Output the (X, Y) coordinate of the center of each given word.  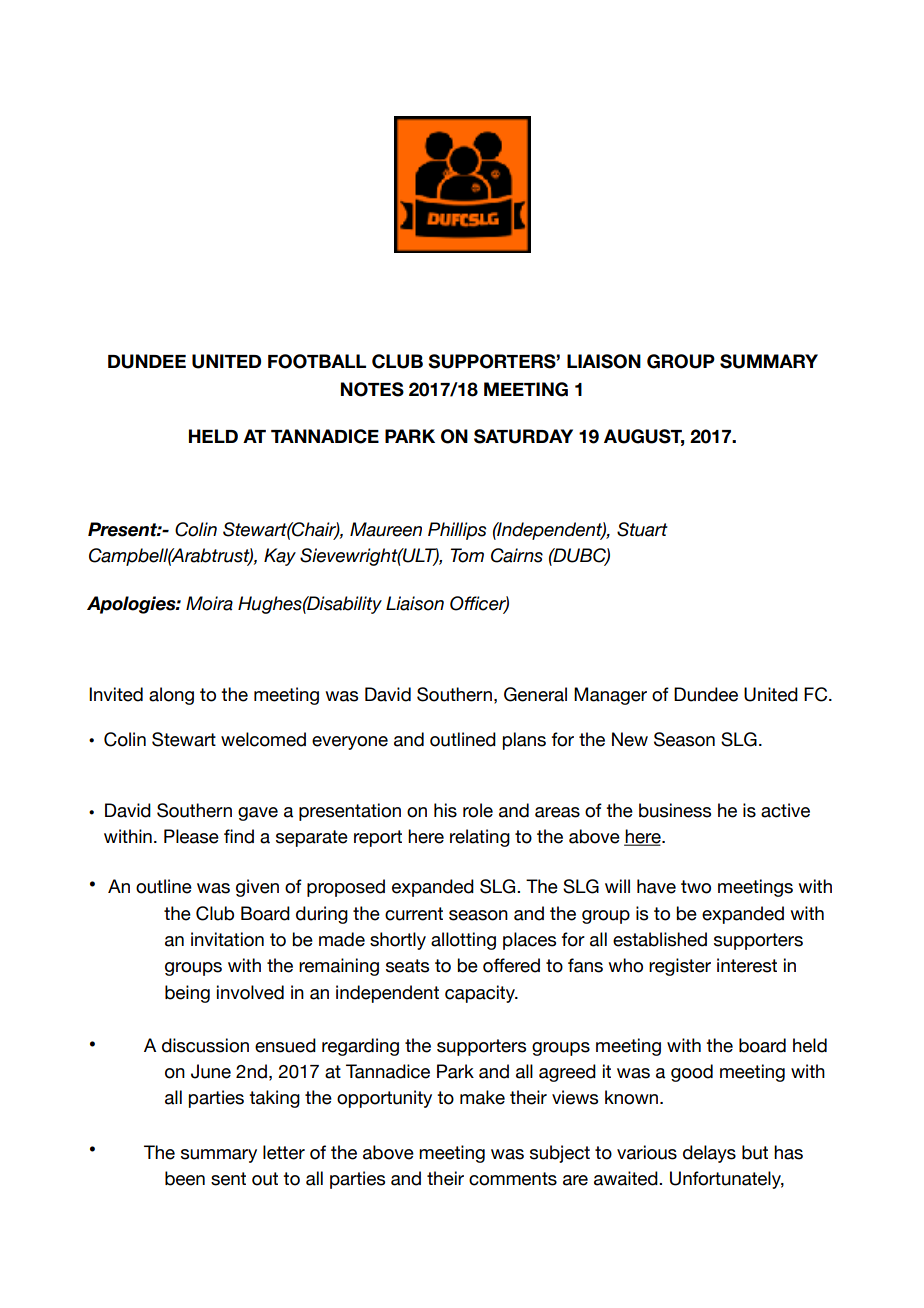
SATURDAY (523, 436)
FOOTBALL (317, 361)
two (696, 887)
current (414, 914)
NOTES (372, 389)
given (257, 888)
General (535, 694)
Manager (610, 696)
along (171, 696)
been (185, 1178)
